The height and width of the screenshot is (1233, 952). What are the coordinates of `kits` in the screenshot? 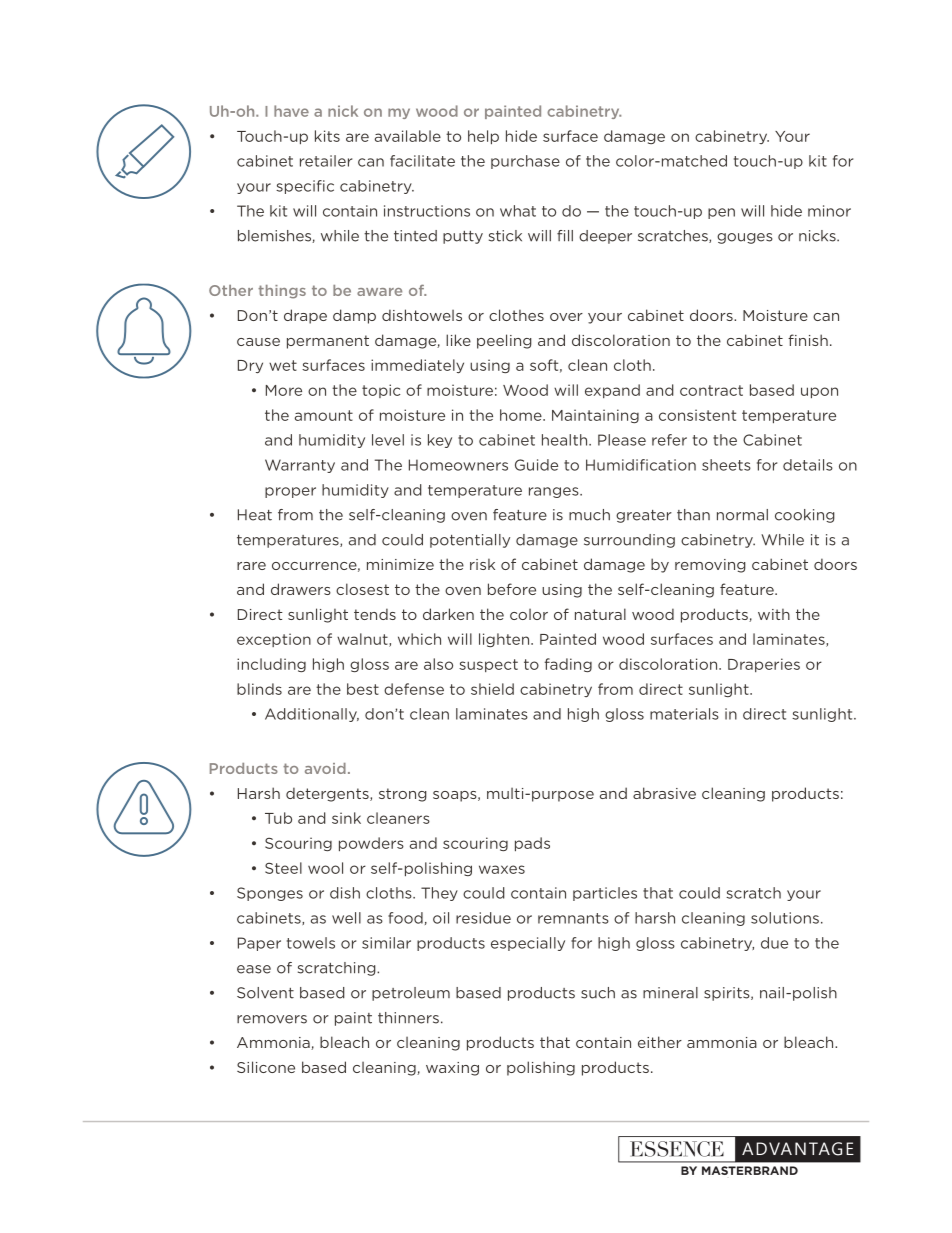 It's located at (327, 136).
